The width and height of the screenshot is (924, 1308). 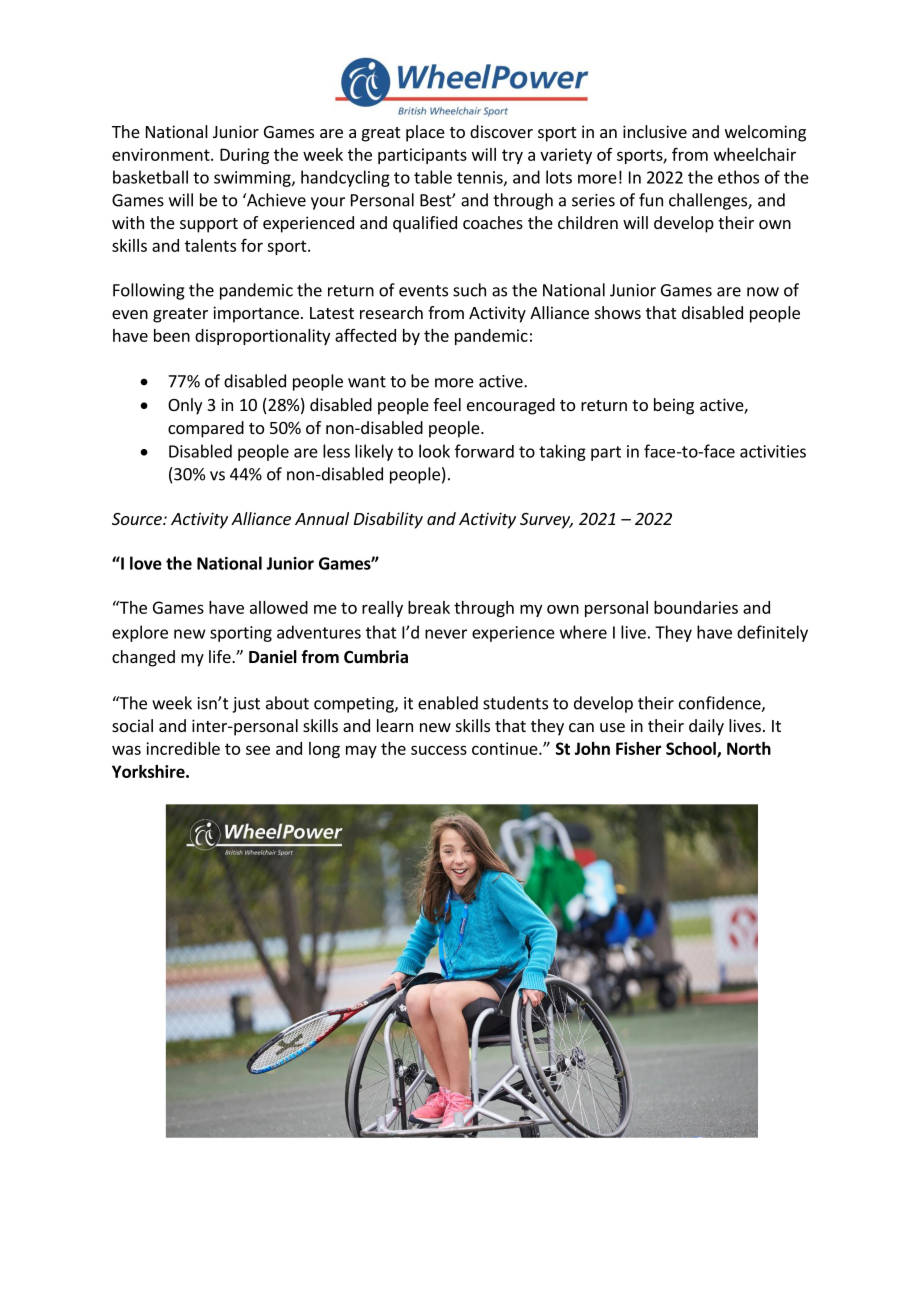 What do you see at coordinates (244, 156) in the screenshot?
I see `During` at bounding box center [244, 156].
